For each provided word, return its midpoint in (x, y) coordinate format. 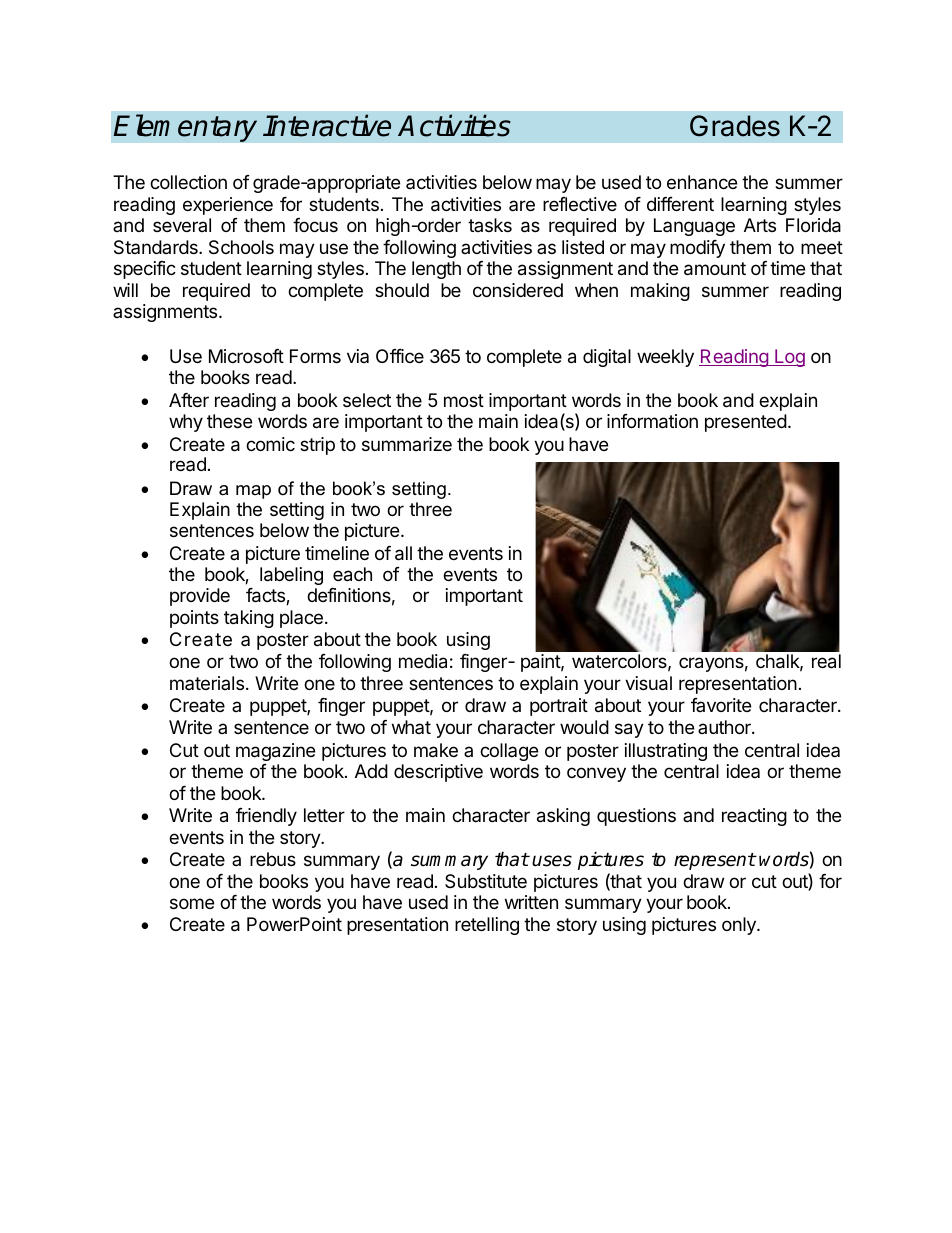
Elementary (185, 128)
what (411, 727)
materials (208, 683)
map (253, 492)
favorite (721, 705)
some (192, 903)
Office (400, 356)
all (403, 553)
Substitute (486, 881)
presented (746, 423)
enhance (702, 182)
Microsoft (246, 356)
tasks (490, 225)
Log (789, 358)
